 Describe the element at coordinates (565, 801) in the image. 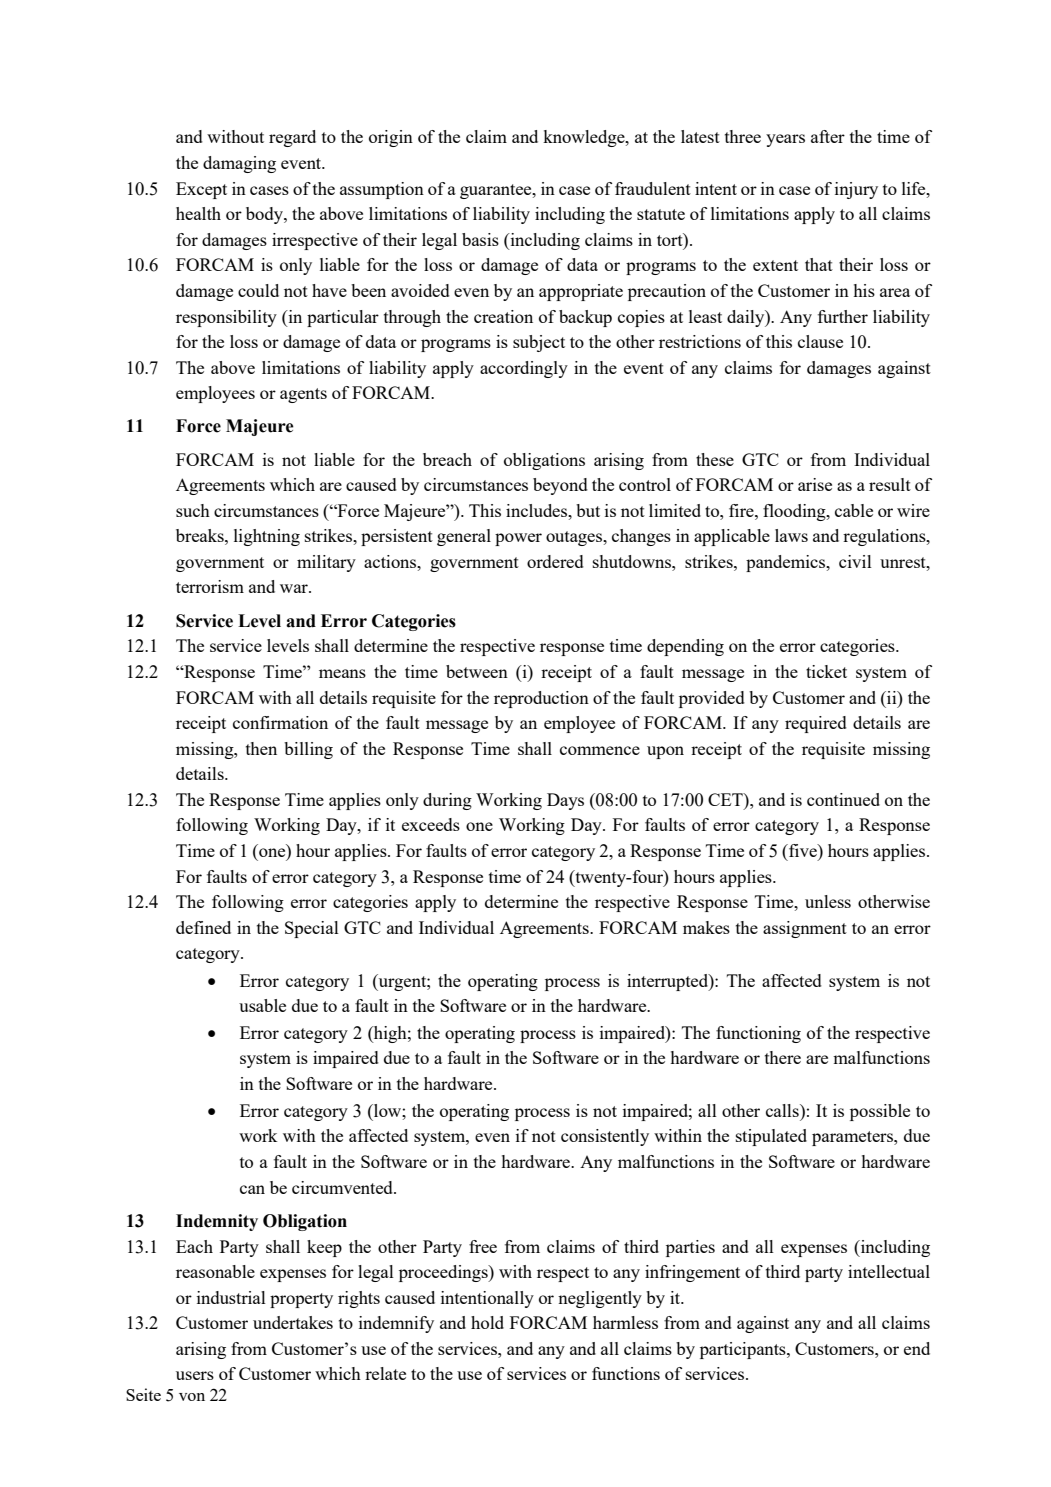

I see `Days` at that location.
